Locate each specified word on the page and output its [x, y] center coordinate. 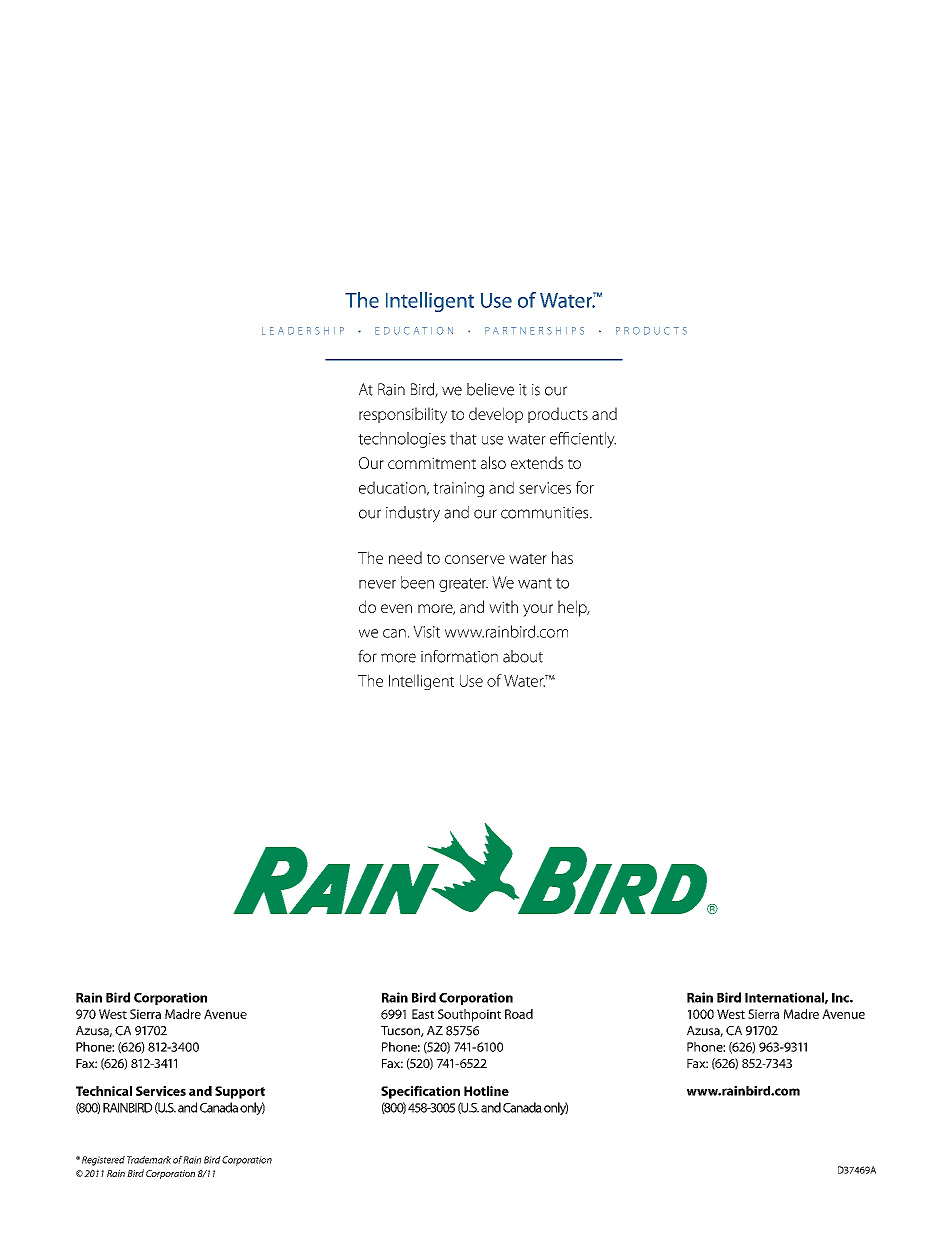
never [377, 584]
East [423, 1014]
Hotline [486, 1091]
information [459, 656]
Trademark [149, 1160]
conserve [475, 559]
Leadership [303, 331]
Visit [426, 632]
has [562, 557]
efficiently [583, 440]
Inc [841, 998]
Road [519, 1014]
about [523, 656]
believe [490, 389]
